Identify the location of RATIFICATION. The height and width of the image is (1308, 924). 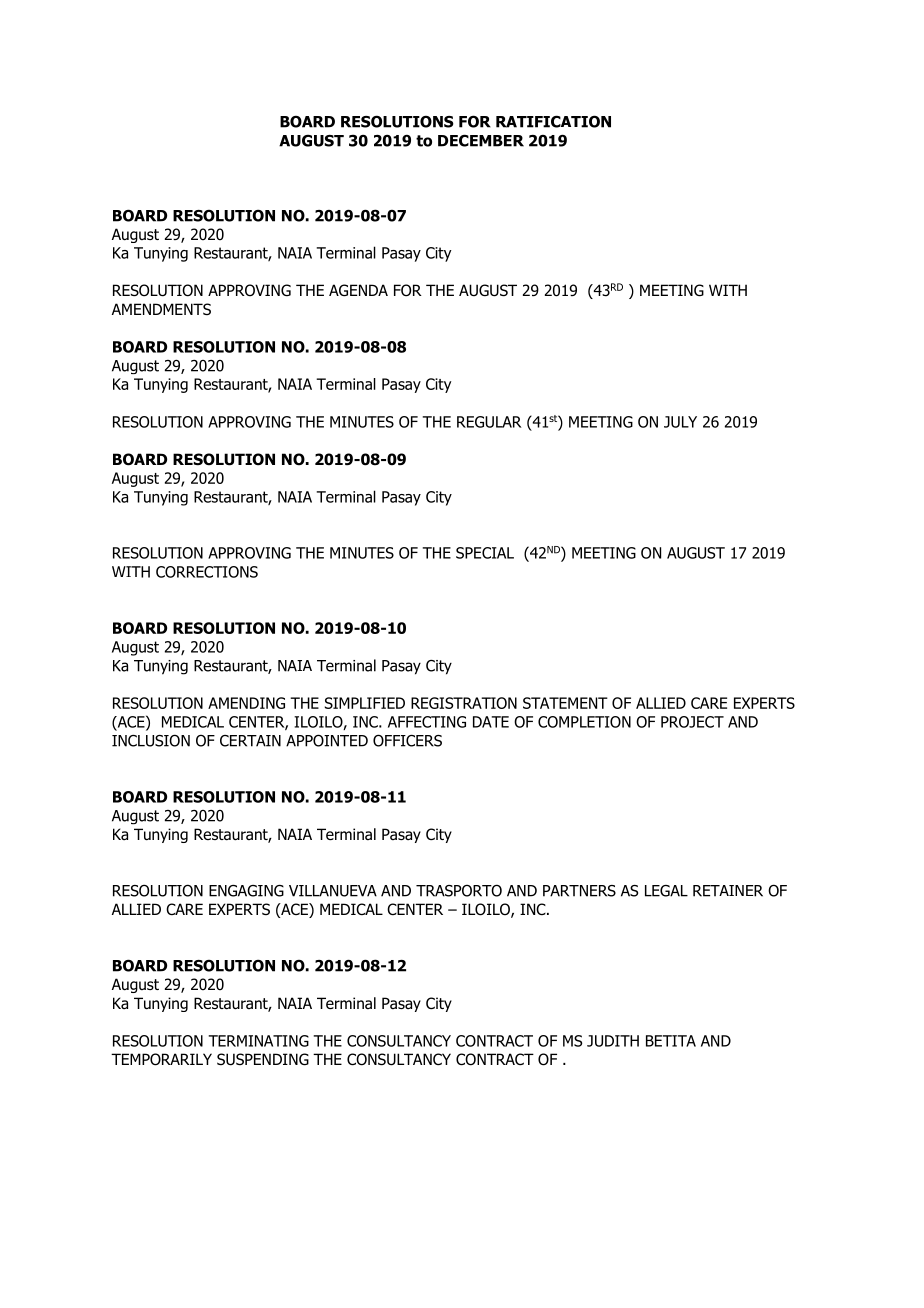
(553, 121).
